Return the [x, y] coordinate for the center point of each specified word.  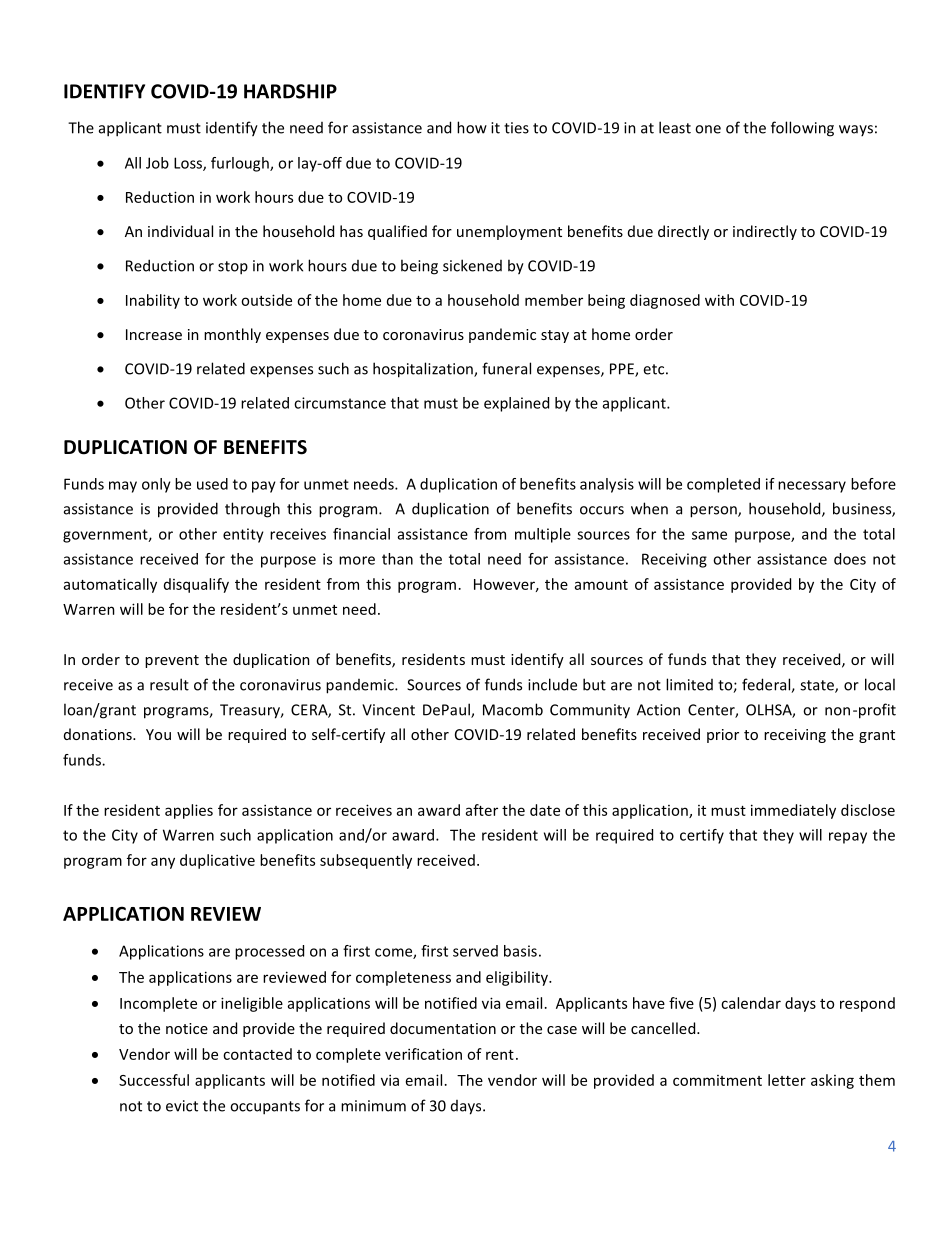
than [397, 559]
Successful [154, 1080]
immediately [793, 811]
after [482, 810]
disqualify [196, 585]
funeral [506, 368]
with [719, 300]
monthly [232, 335]
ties [516, 128]
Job [157, 163]
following [802, 129]
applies [189, 811]
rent [500, 1055]
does [850, 559]
